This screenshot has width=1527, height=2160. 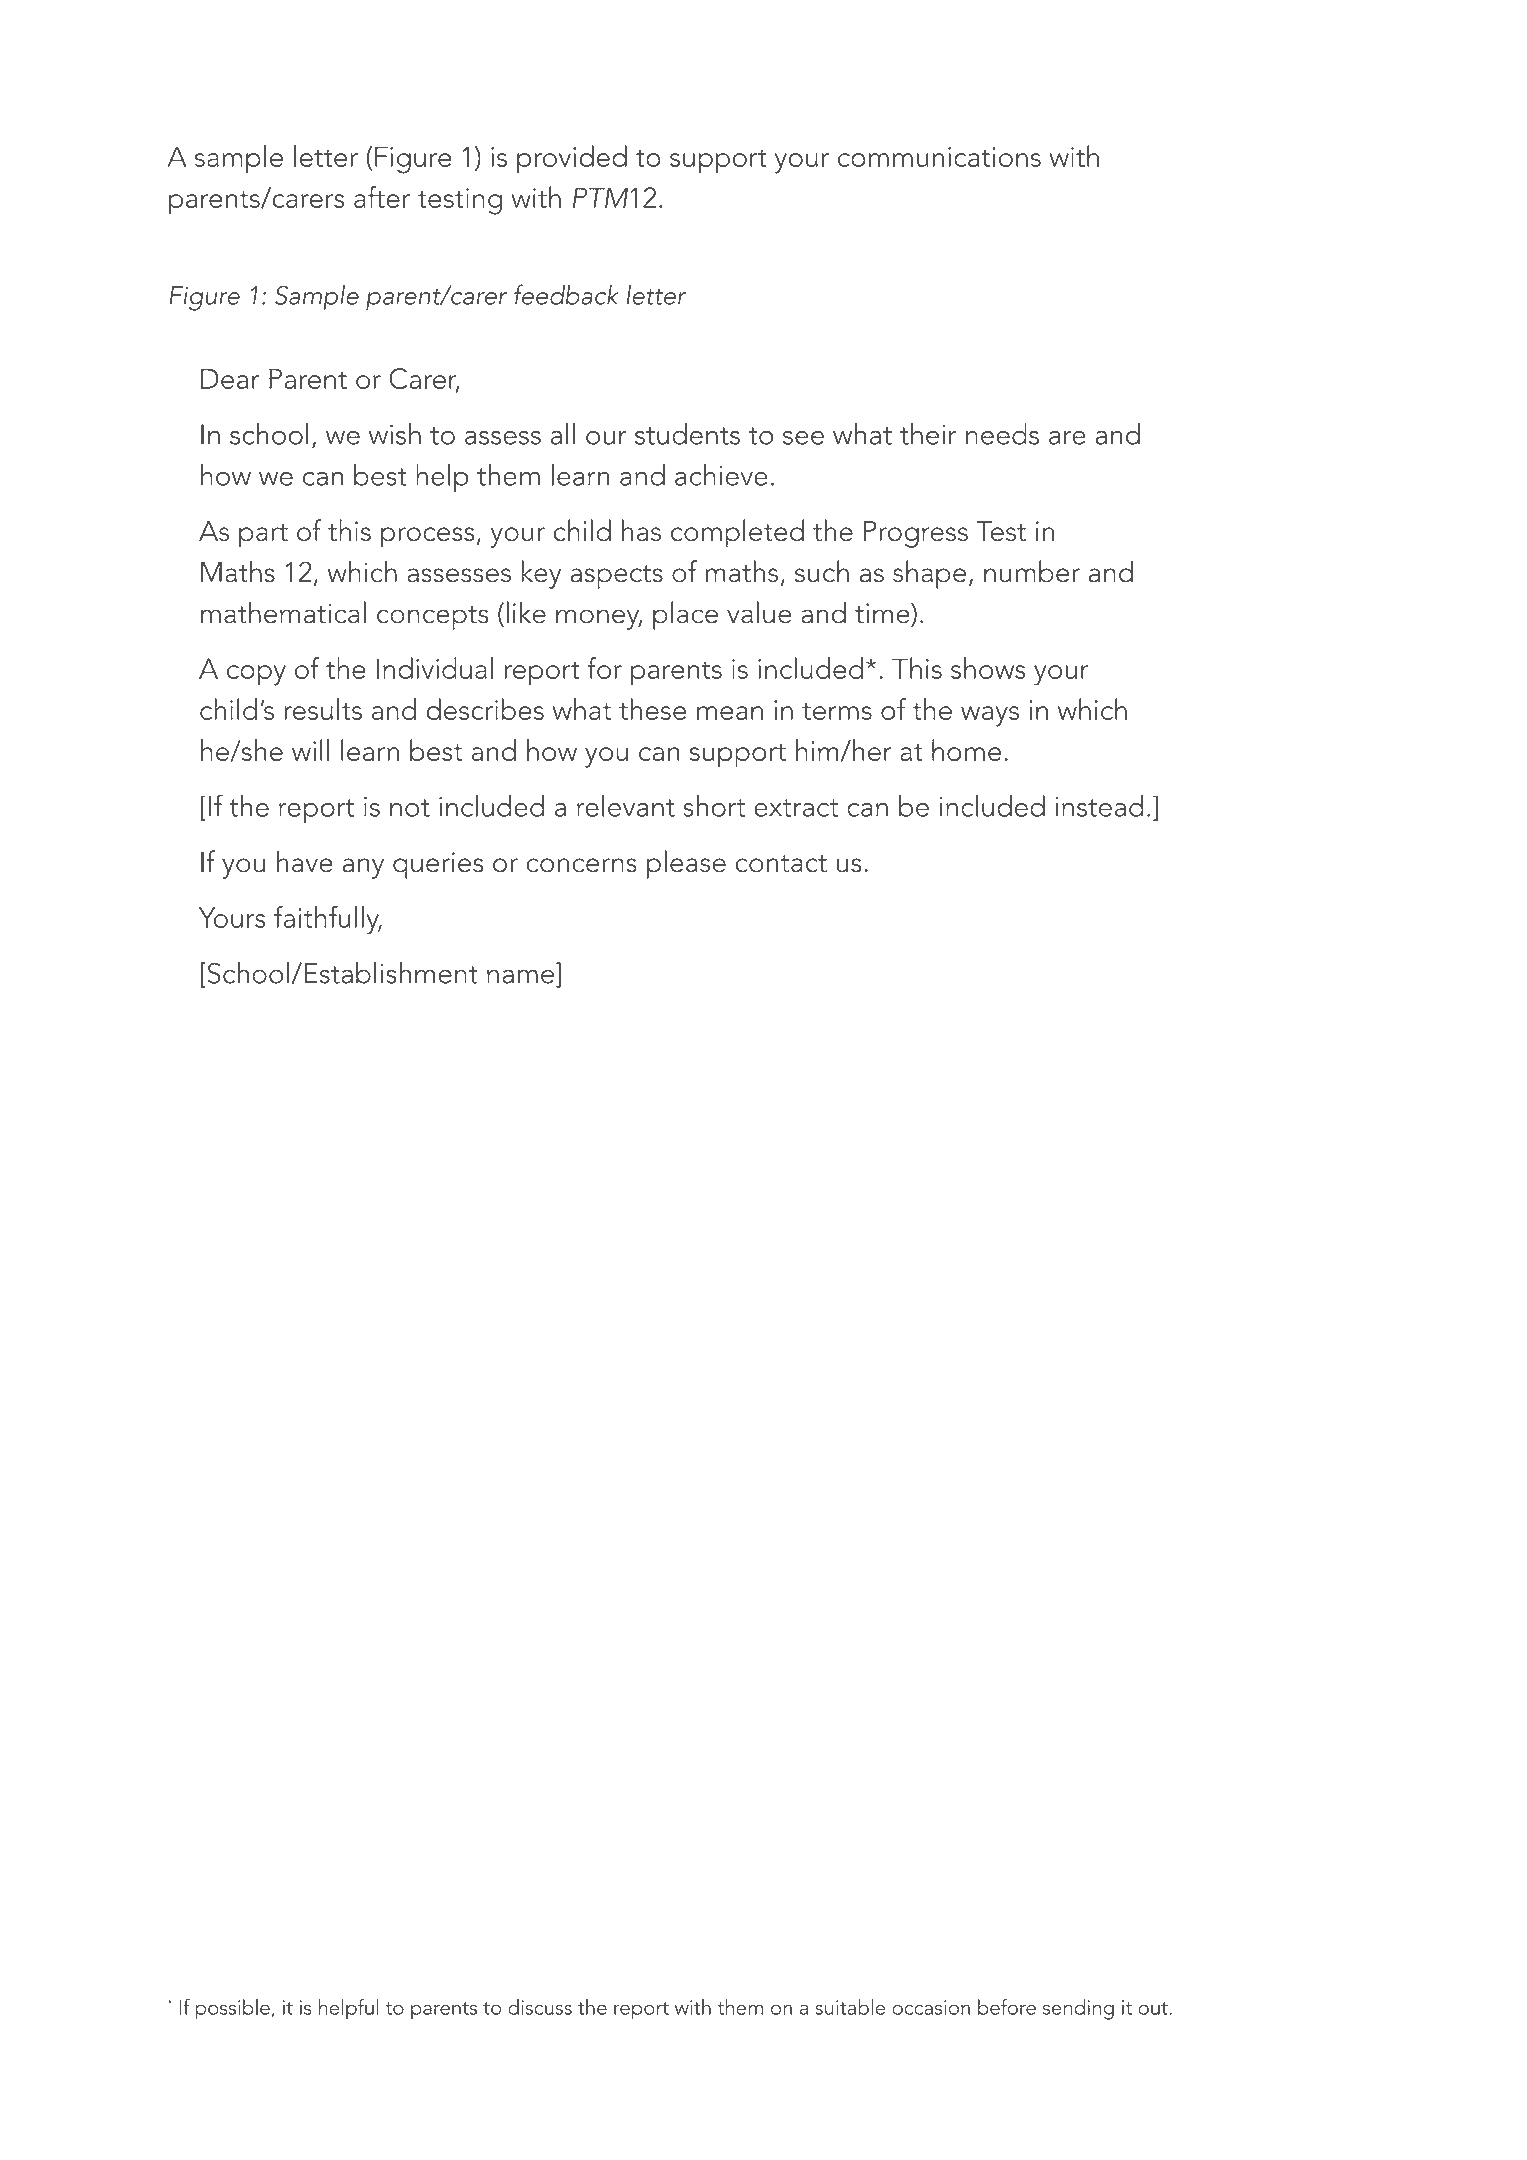 I want to click on provided, so click(x=572, y=159).
